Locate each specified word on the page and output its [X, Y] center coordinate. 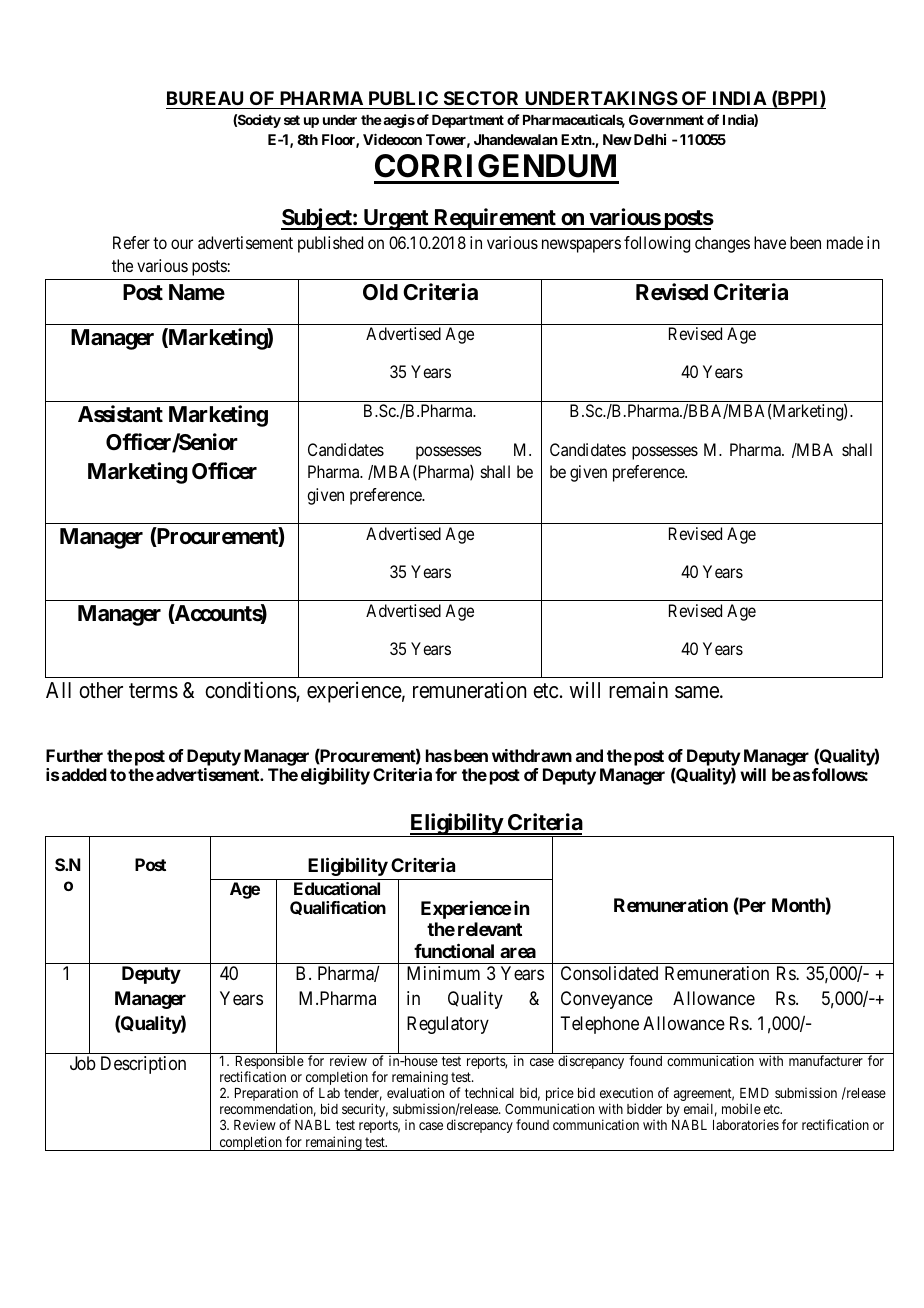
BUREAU [205, 98]
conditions [251, 690]
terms [153, 691]
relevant [490, 929]
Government [666, 119]
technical [489, 1092]
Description [143, 1065]
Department [468, 121]
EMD [754, 1093]
